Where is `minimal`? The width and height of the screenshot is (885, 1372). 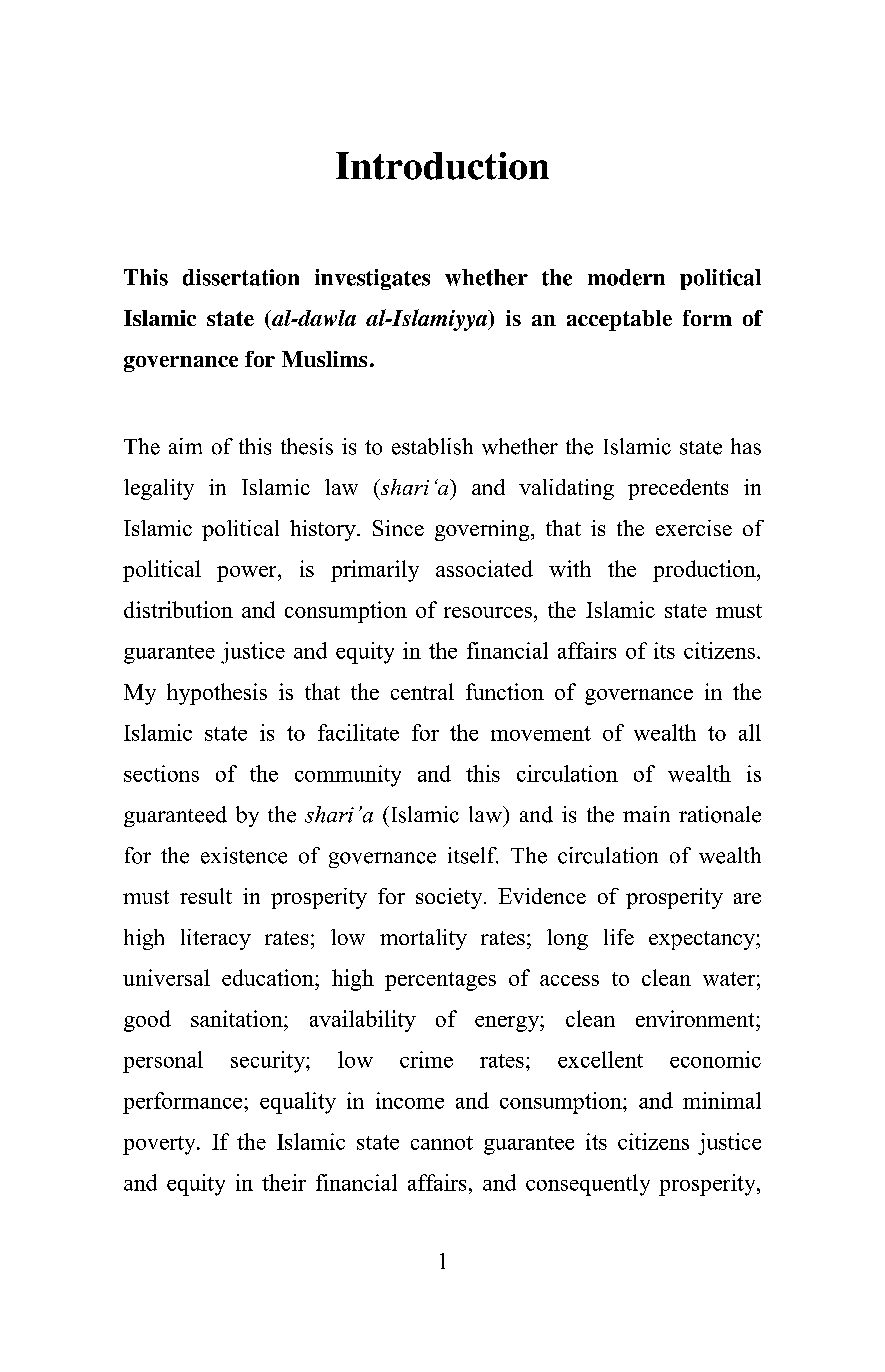
minimal is located at coordinates (722, 1100).
